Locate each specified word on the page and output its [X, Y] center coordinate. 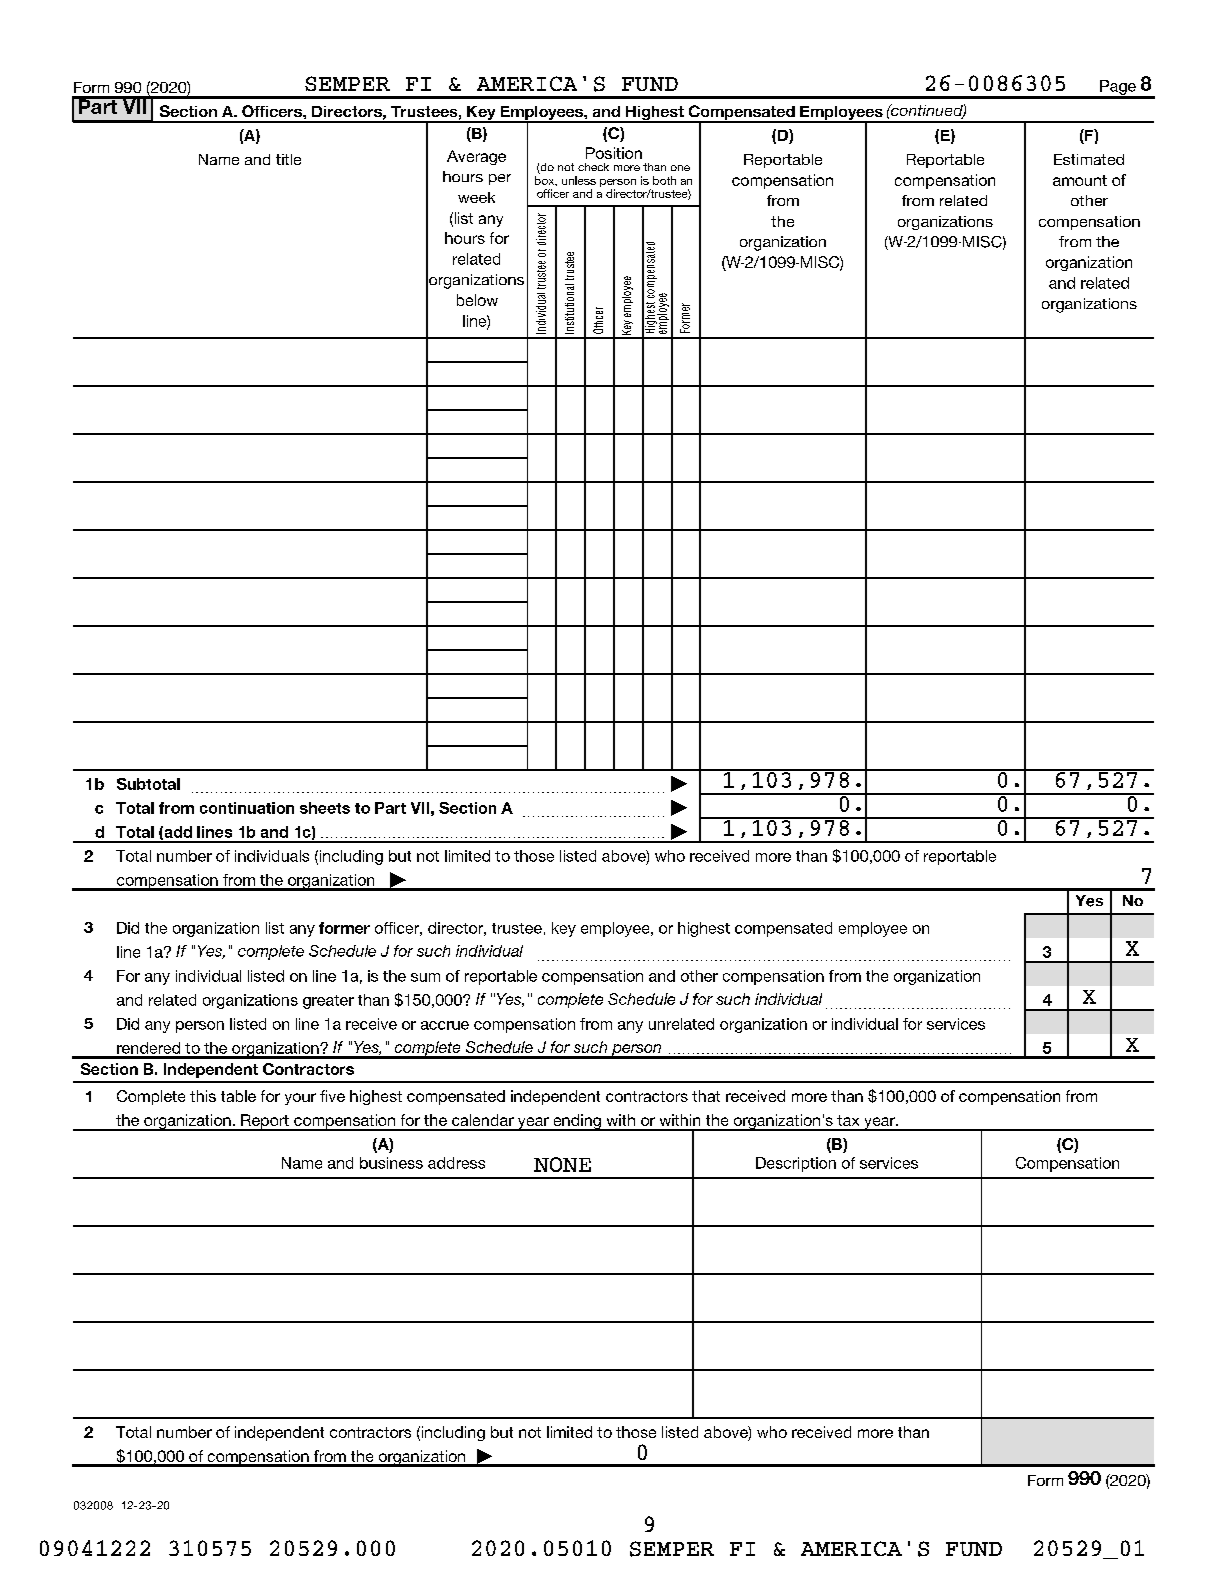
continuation [247, 808]
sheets [325, 808]
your [300, 1099]
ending [577, 1122]
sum [425, 977]
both [664, 180]
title [288, 159]
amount [1080, 180]
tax [848, 1120]
